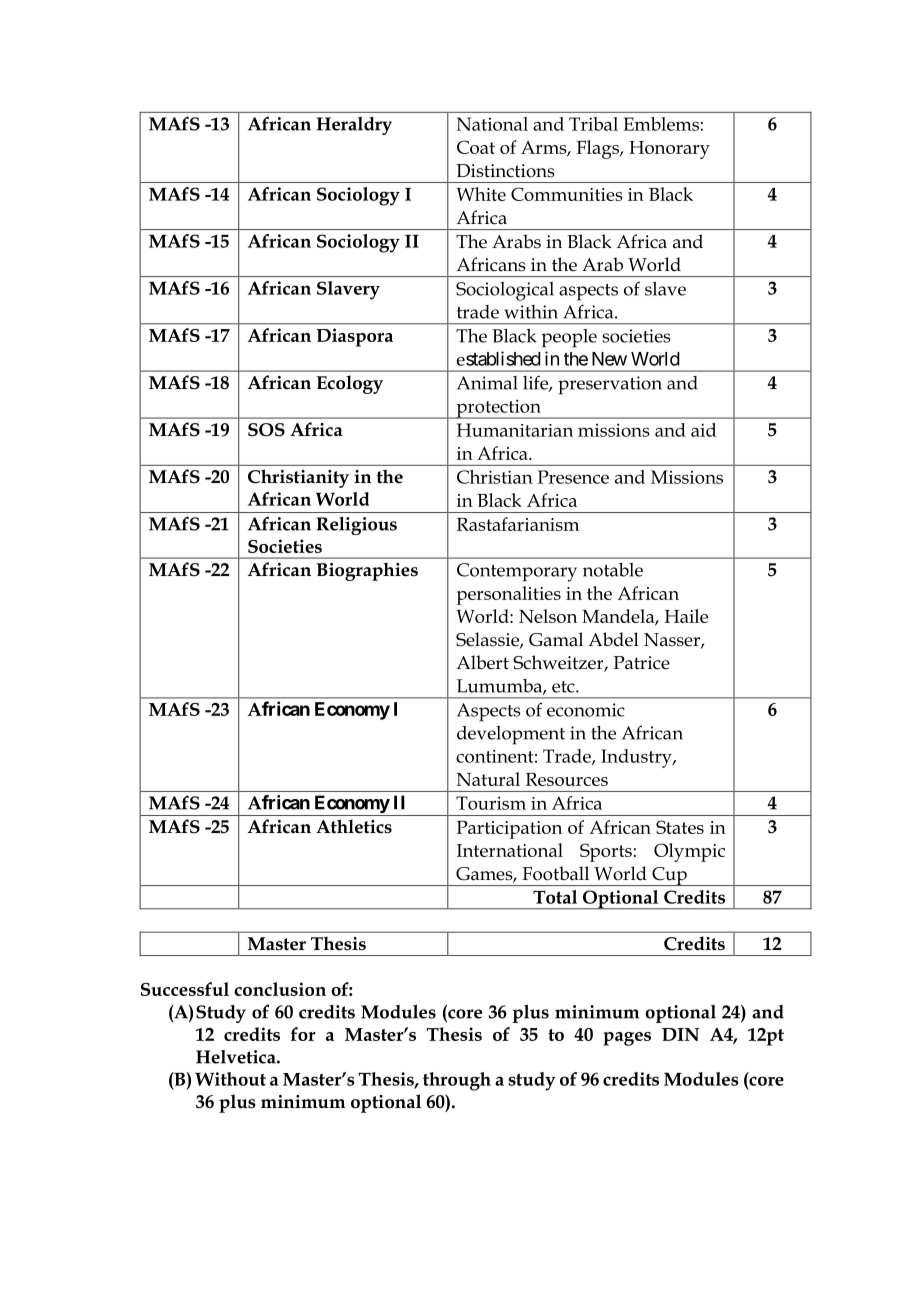 Image resolution: width=924 pixels, height=1308 pixels. Describe the element at coordinates (488, 779) in the screenshot. I see `Natural` at that location.
